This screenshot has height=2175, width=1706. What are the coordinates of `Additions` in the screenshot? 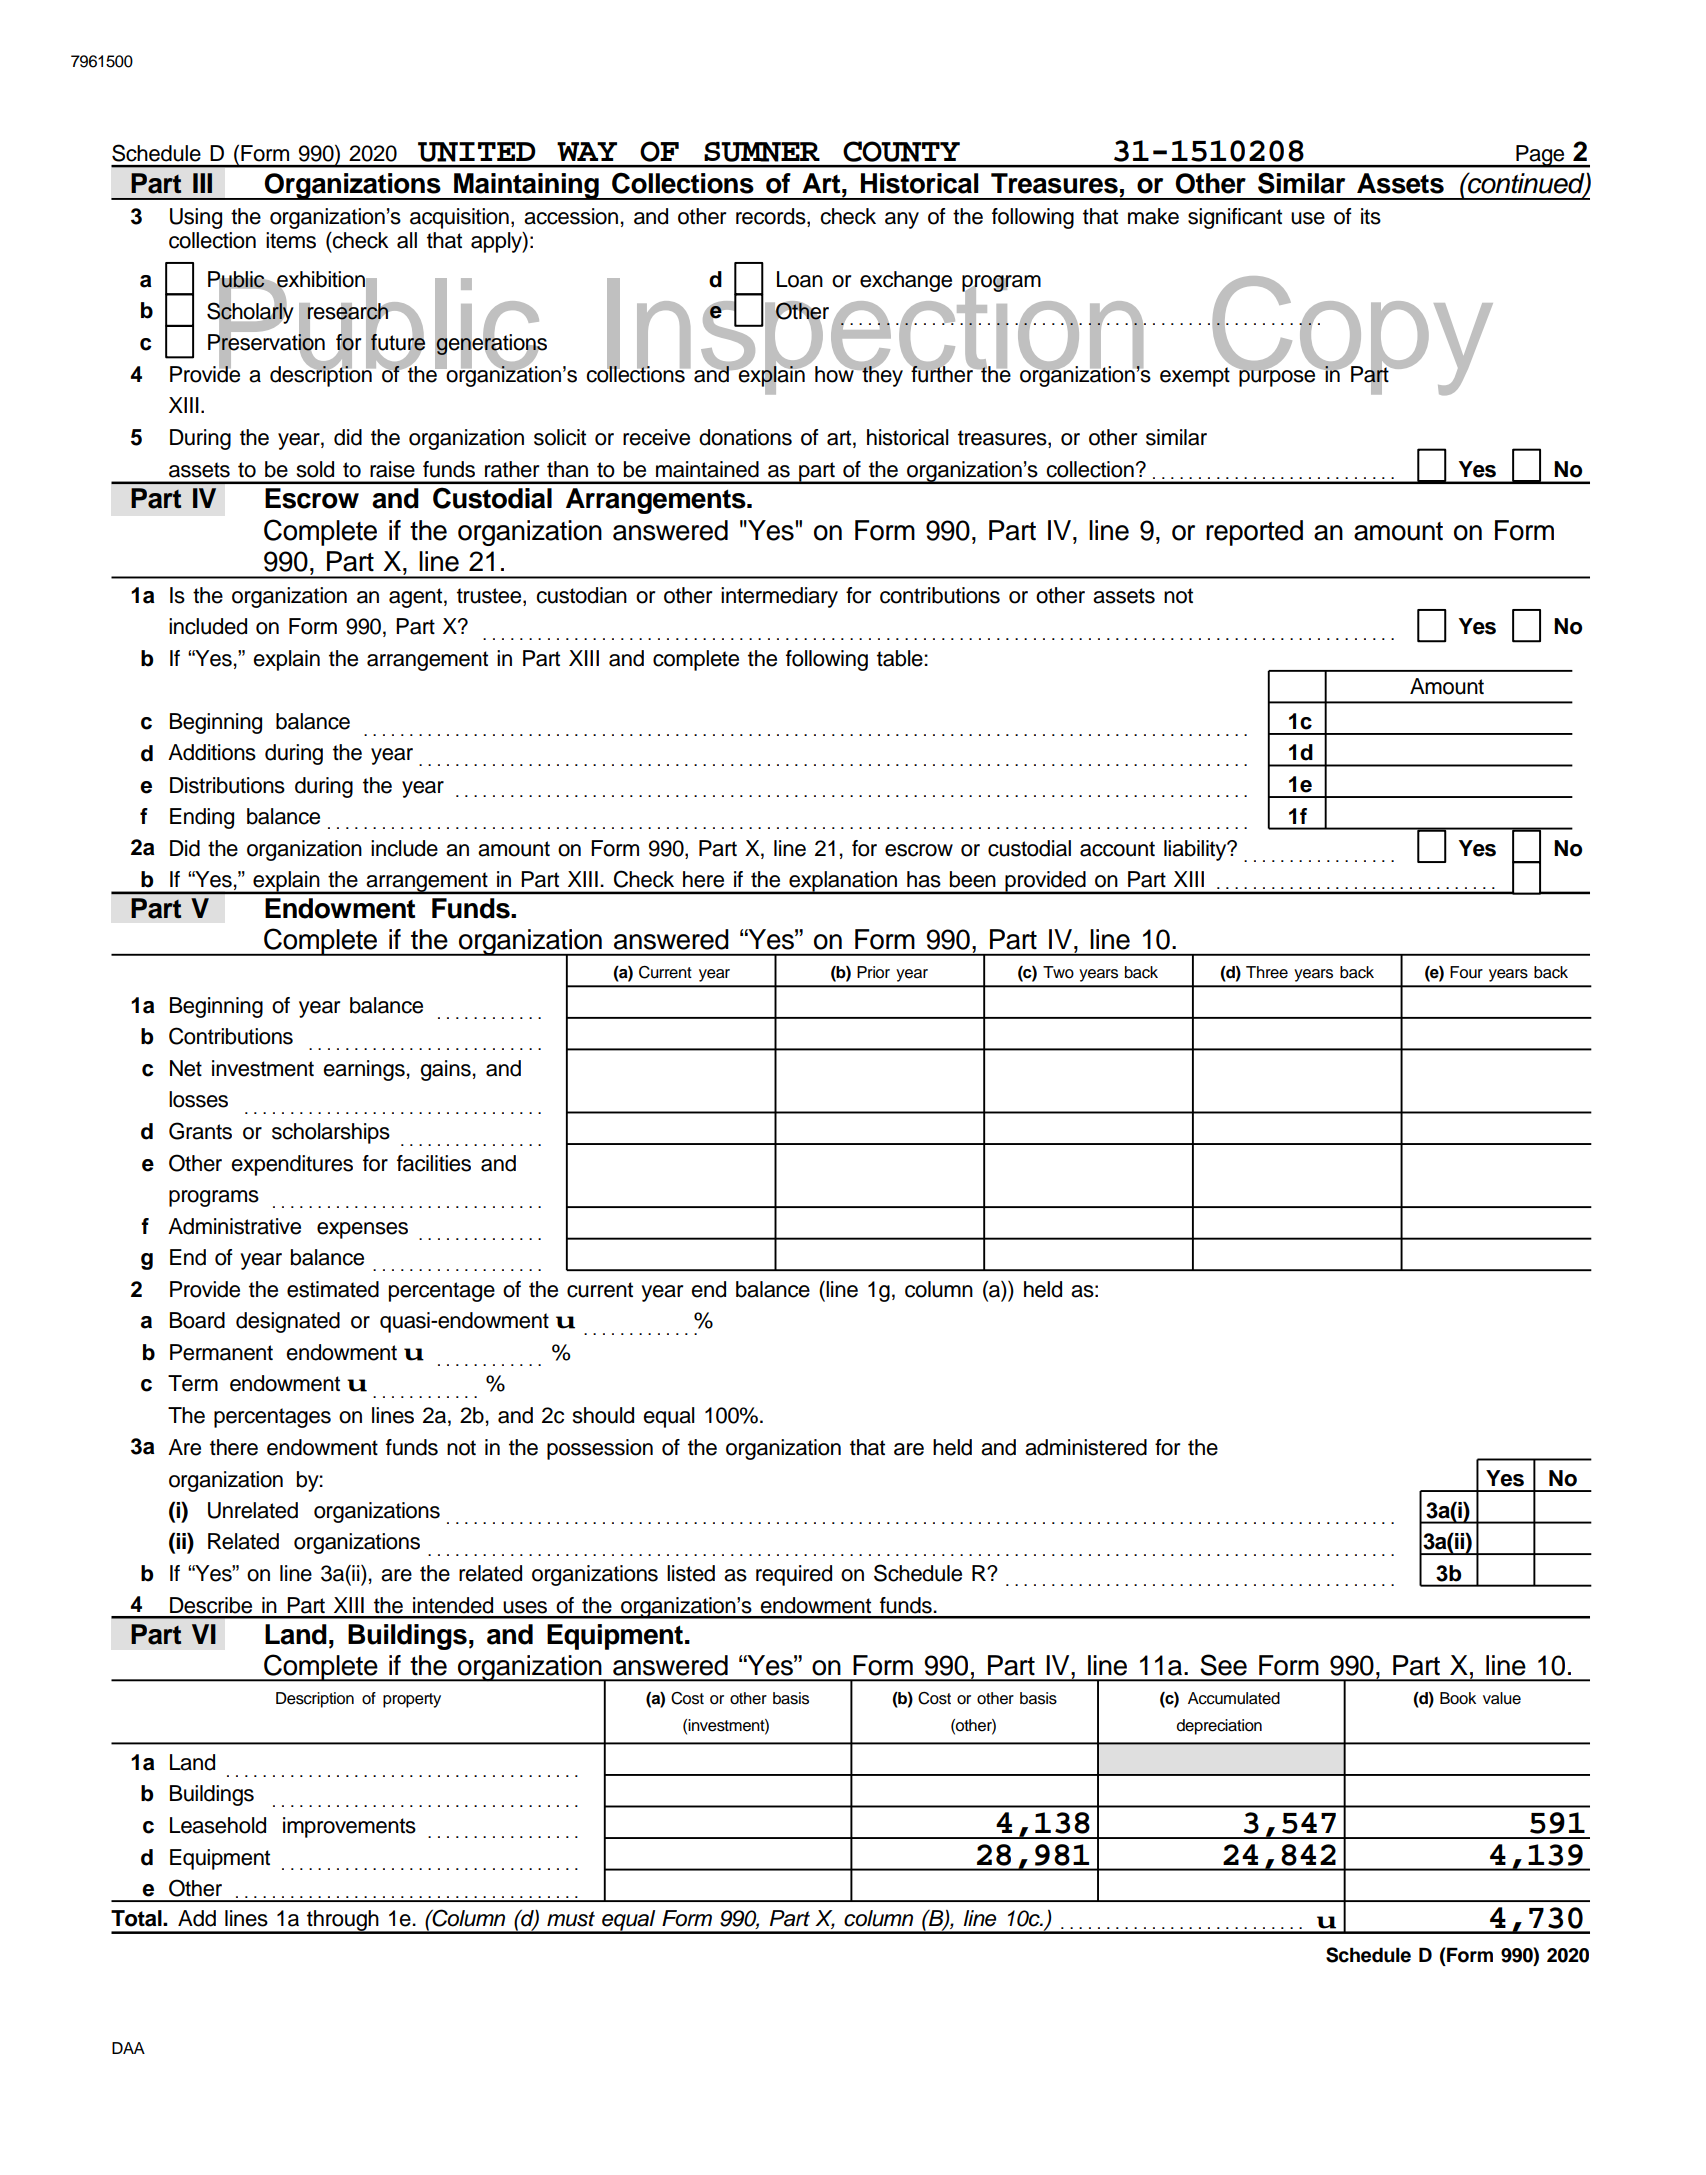 It's located at (212, 752).
